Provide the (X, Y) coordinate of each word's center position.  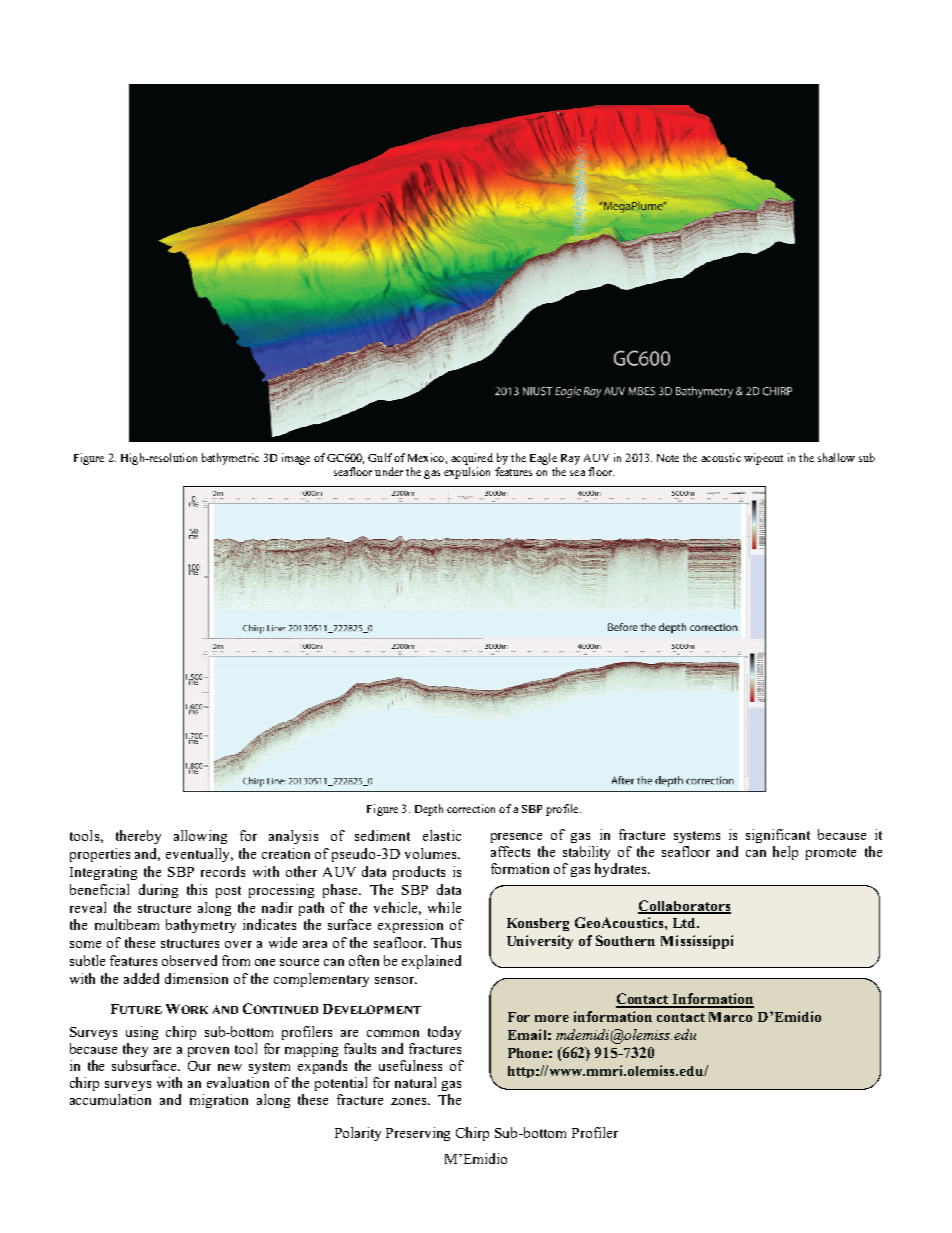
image (296, 459)
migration (219, 1101)
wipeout (763, 459)
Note (668, 458)
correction (471, 808)
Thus (446, 942)
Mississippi (697, 942)
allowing (200, 837)
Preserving (418, 1134)
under (389, 471)
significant (778, 836)
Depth (429, 810)
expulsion (467, 473)
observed (189, 960)
